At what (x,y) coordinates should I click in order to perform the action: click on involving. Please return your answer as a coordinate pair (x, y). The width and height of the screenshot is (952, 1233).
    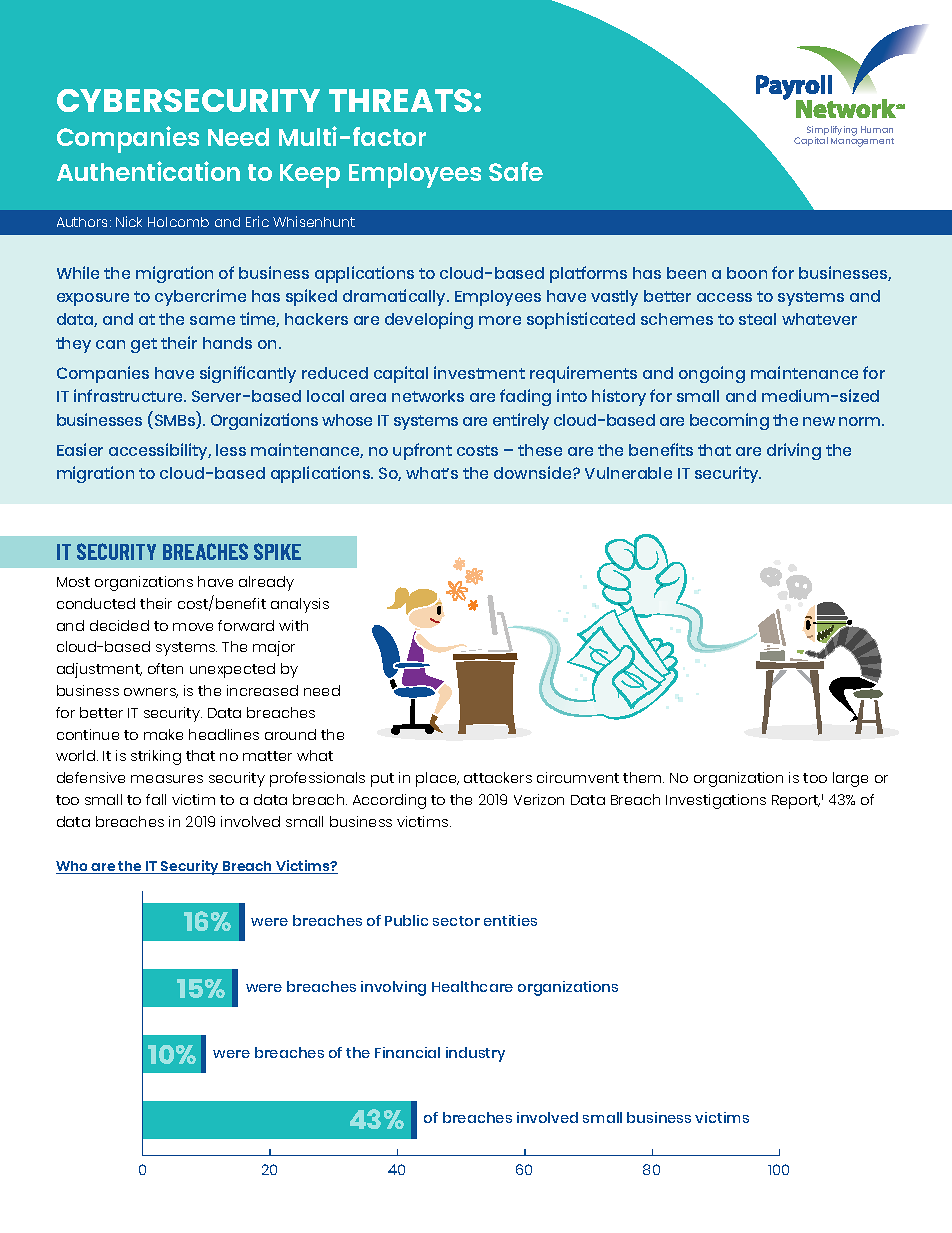
    Looking at the image, I should click on (393, 988).
